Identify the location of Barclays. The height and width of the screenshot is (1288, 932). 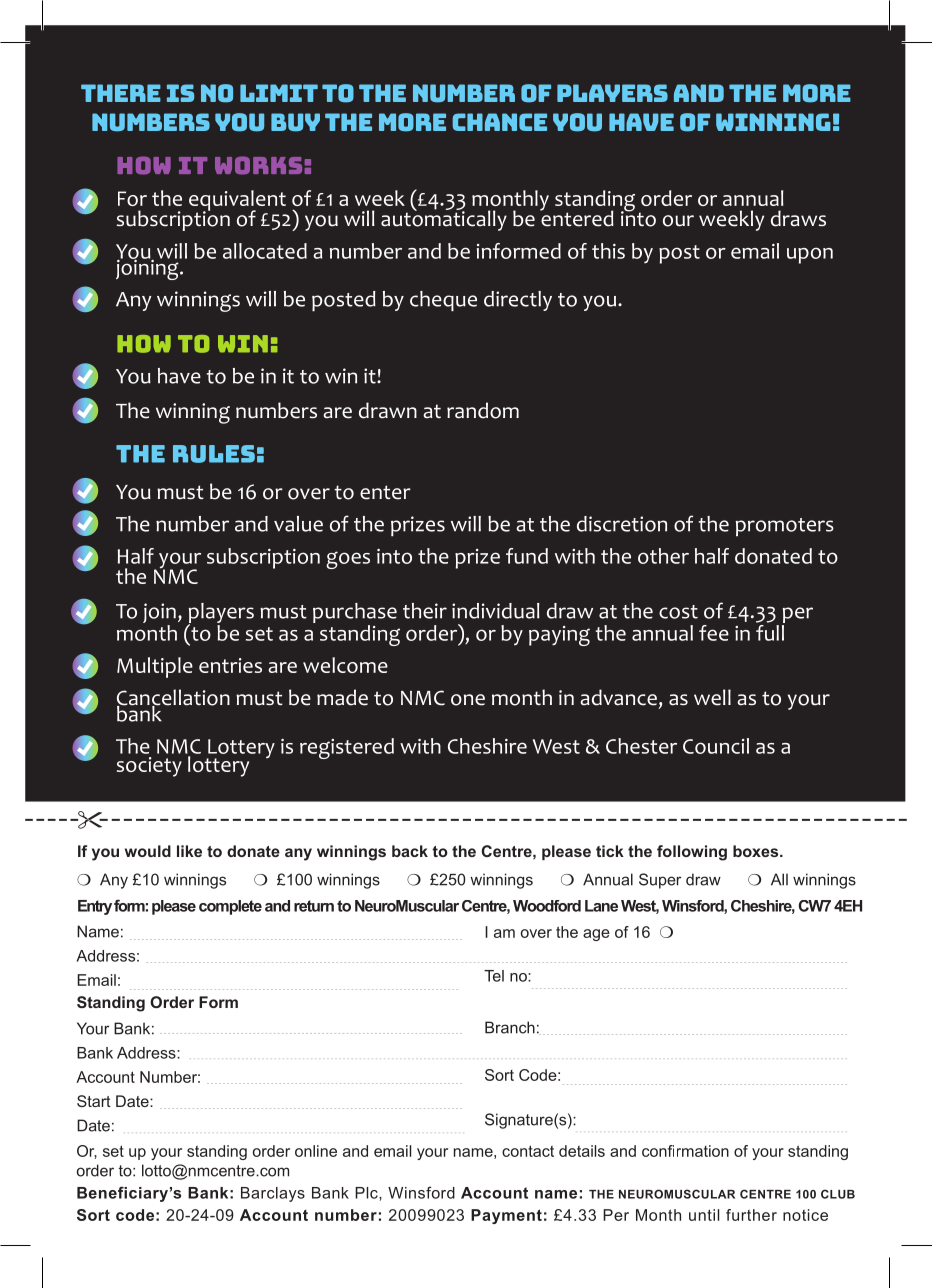
(273, 1194).
